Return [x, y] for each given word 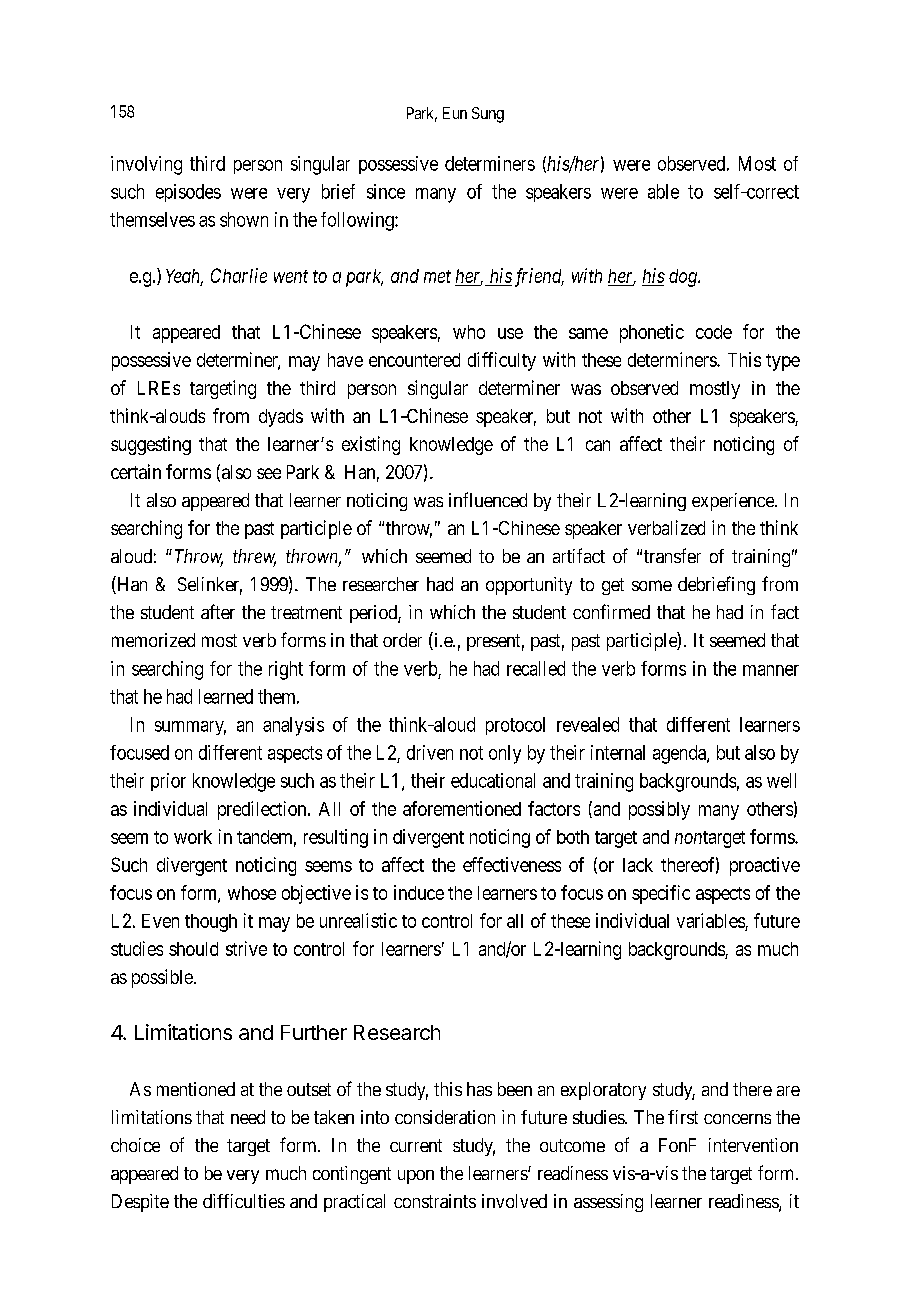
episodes [188, 193]
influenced [488, 499]
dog [684, 278]
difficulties [244, 1201]
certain [136, 471]
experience [734, 502]
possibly [659, 810]
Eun [455, 113]
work [193, 837]
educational [493, 780]
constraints [435, 1201]
